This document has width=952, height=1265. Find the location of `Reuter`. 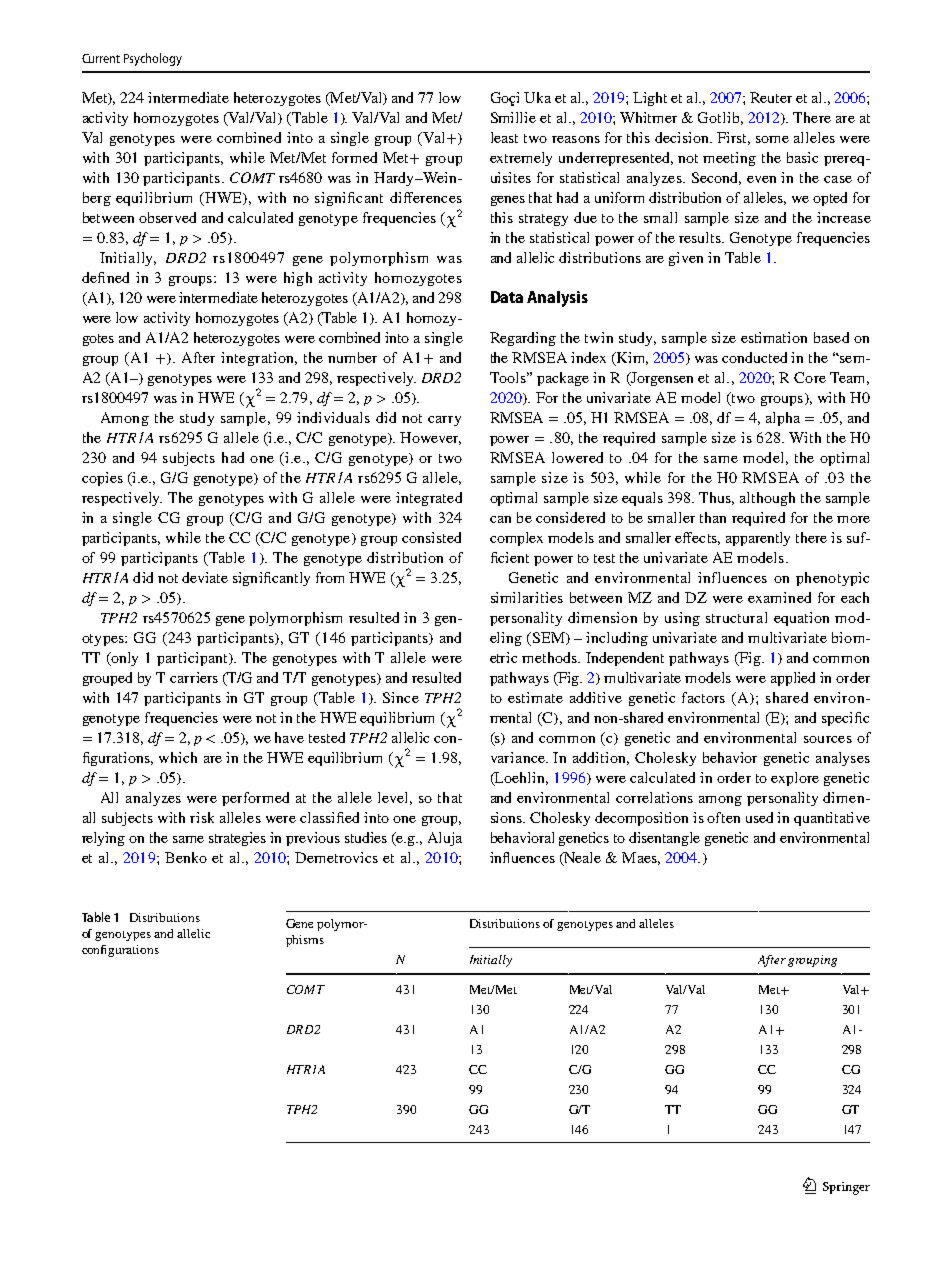

Reuter is located at coordinates (771, 97).
